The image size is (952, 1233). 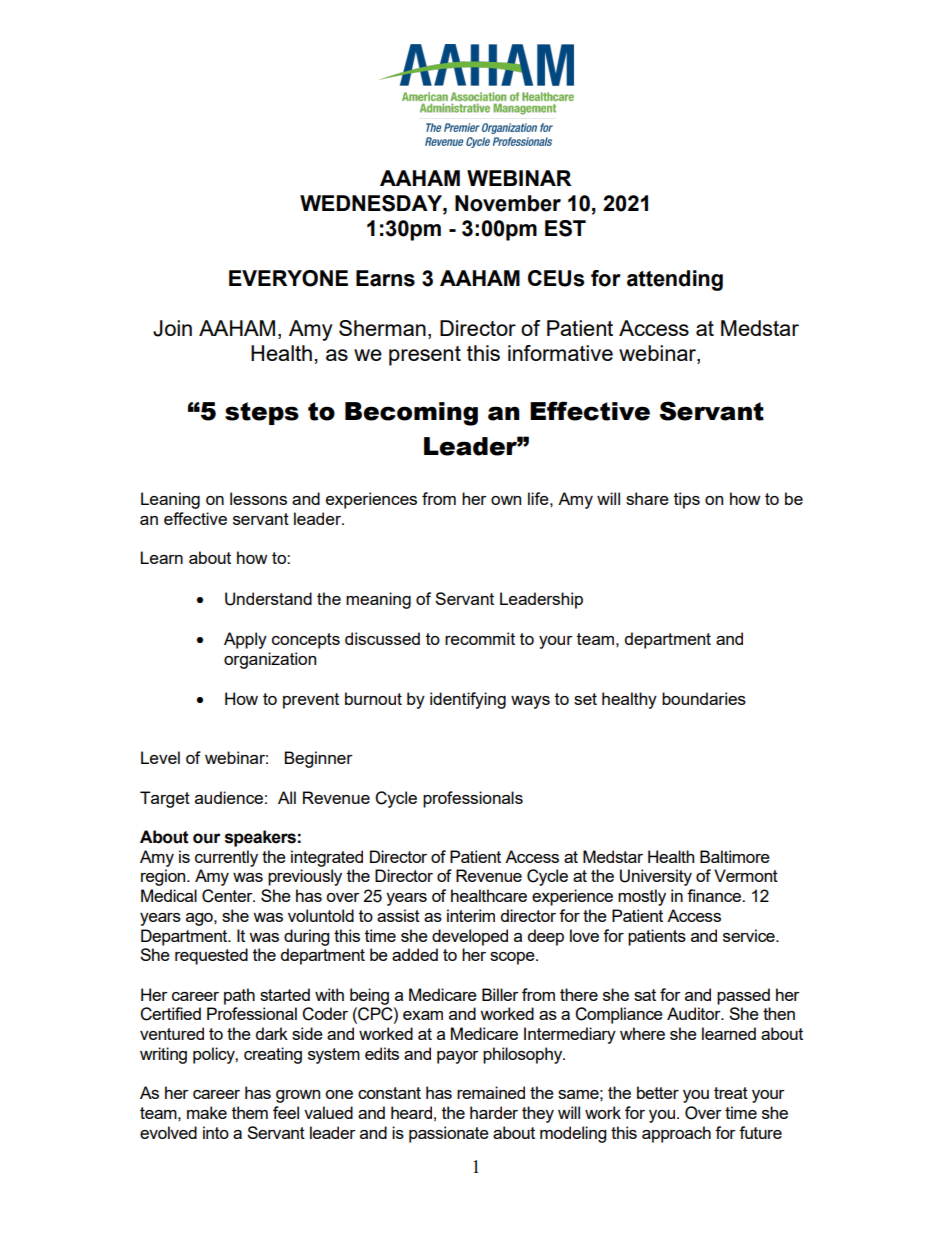 What do you see at coordinates (494, 1112) in the screenshot?
I see `harder` at bounding box center [494, 1112].
